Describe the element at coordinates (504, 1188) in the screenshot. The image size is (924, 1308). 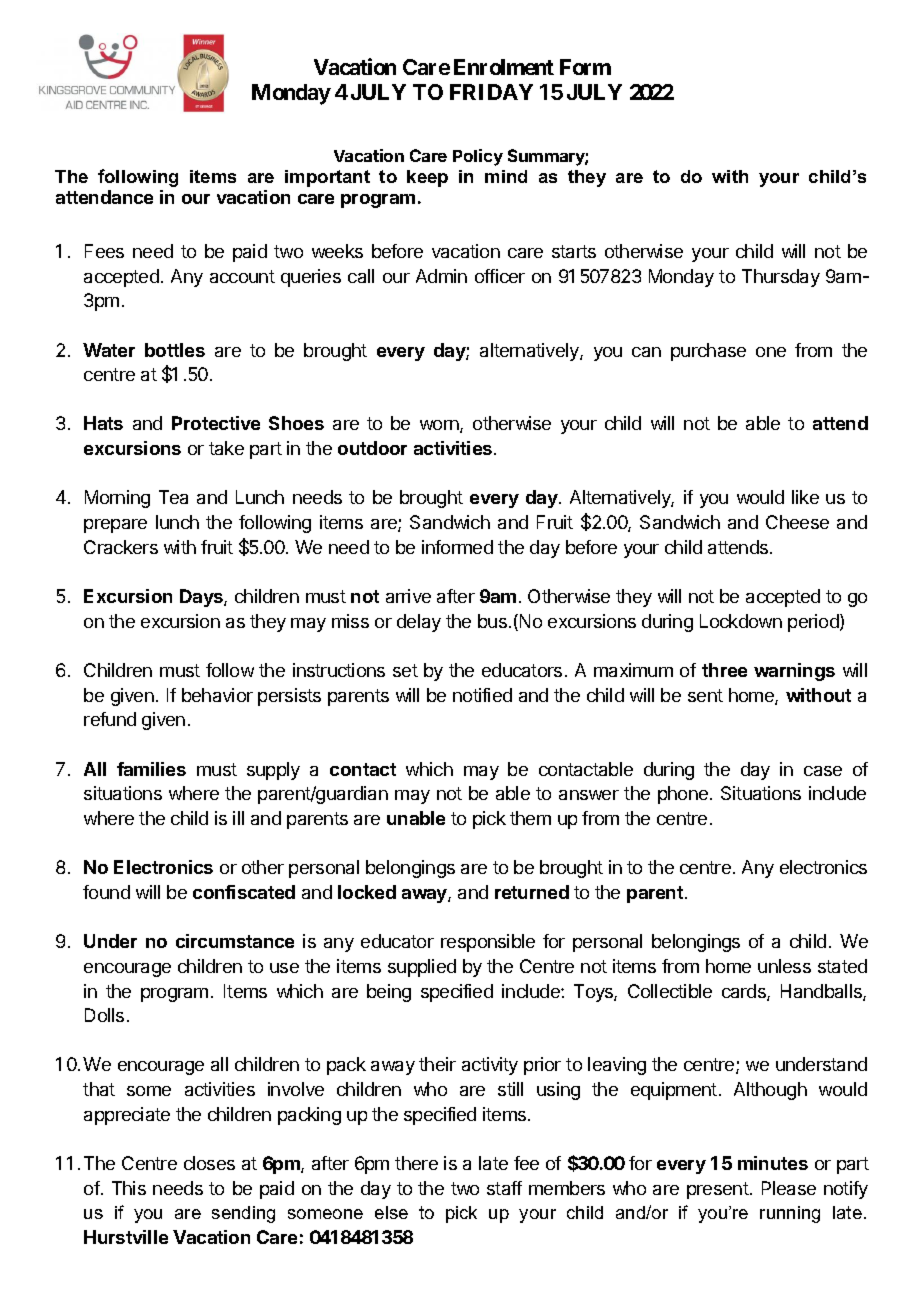
I see `staff` at that location.
